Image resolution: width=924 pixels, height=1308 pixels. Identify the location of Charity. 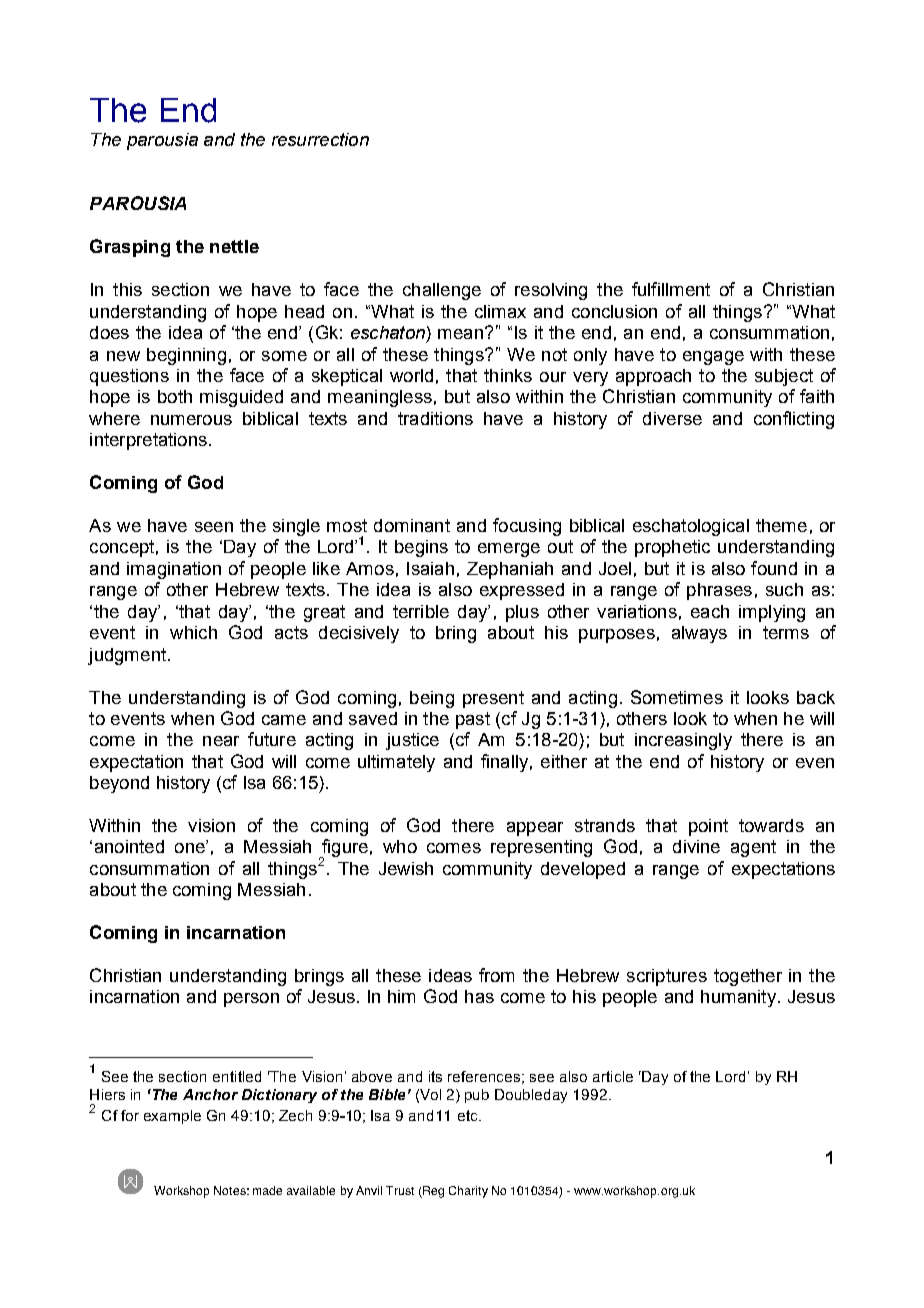
(468, 1192).
